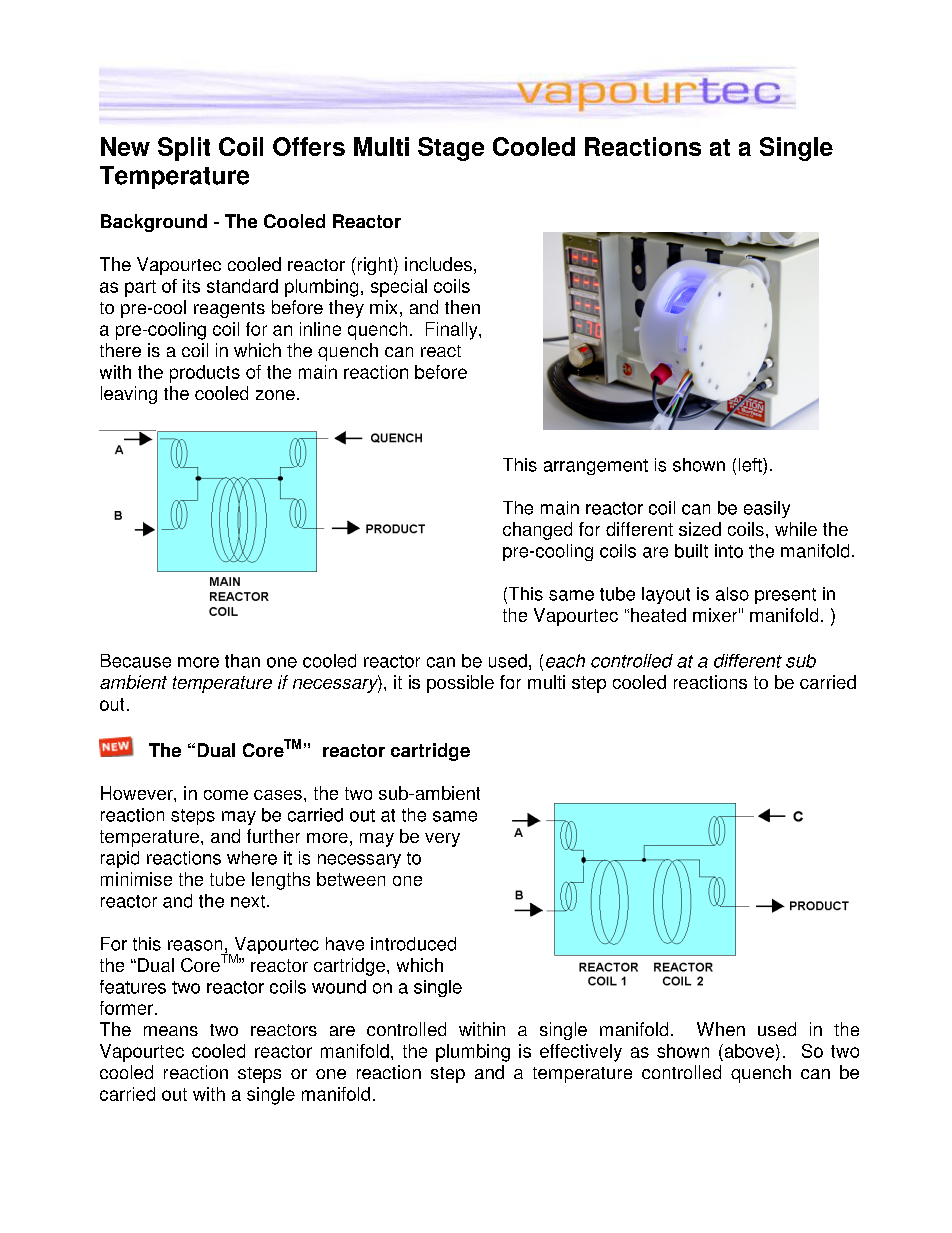 This screenshot has width=952, height=1233. I want to click on includes, so click(438, 264).
